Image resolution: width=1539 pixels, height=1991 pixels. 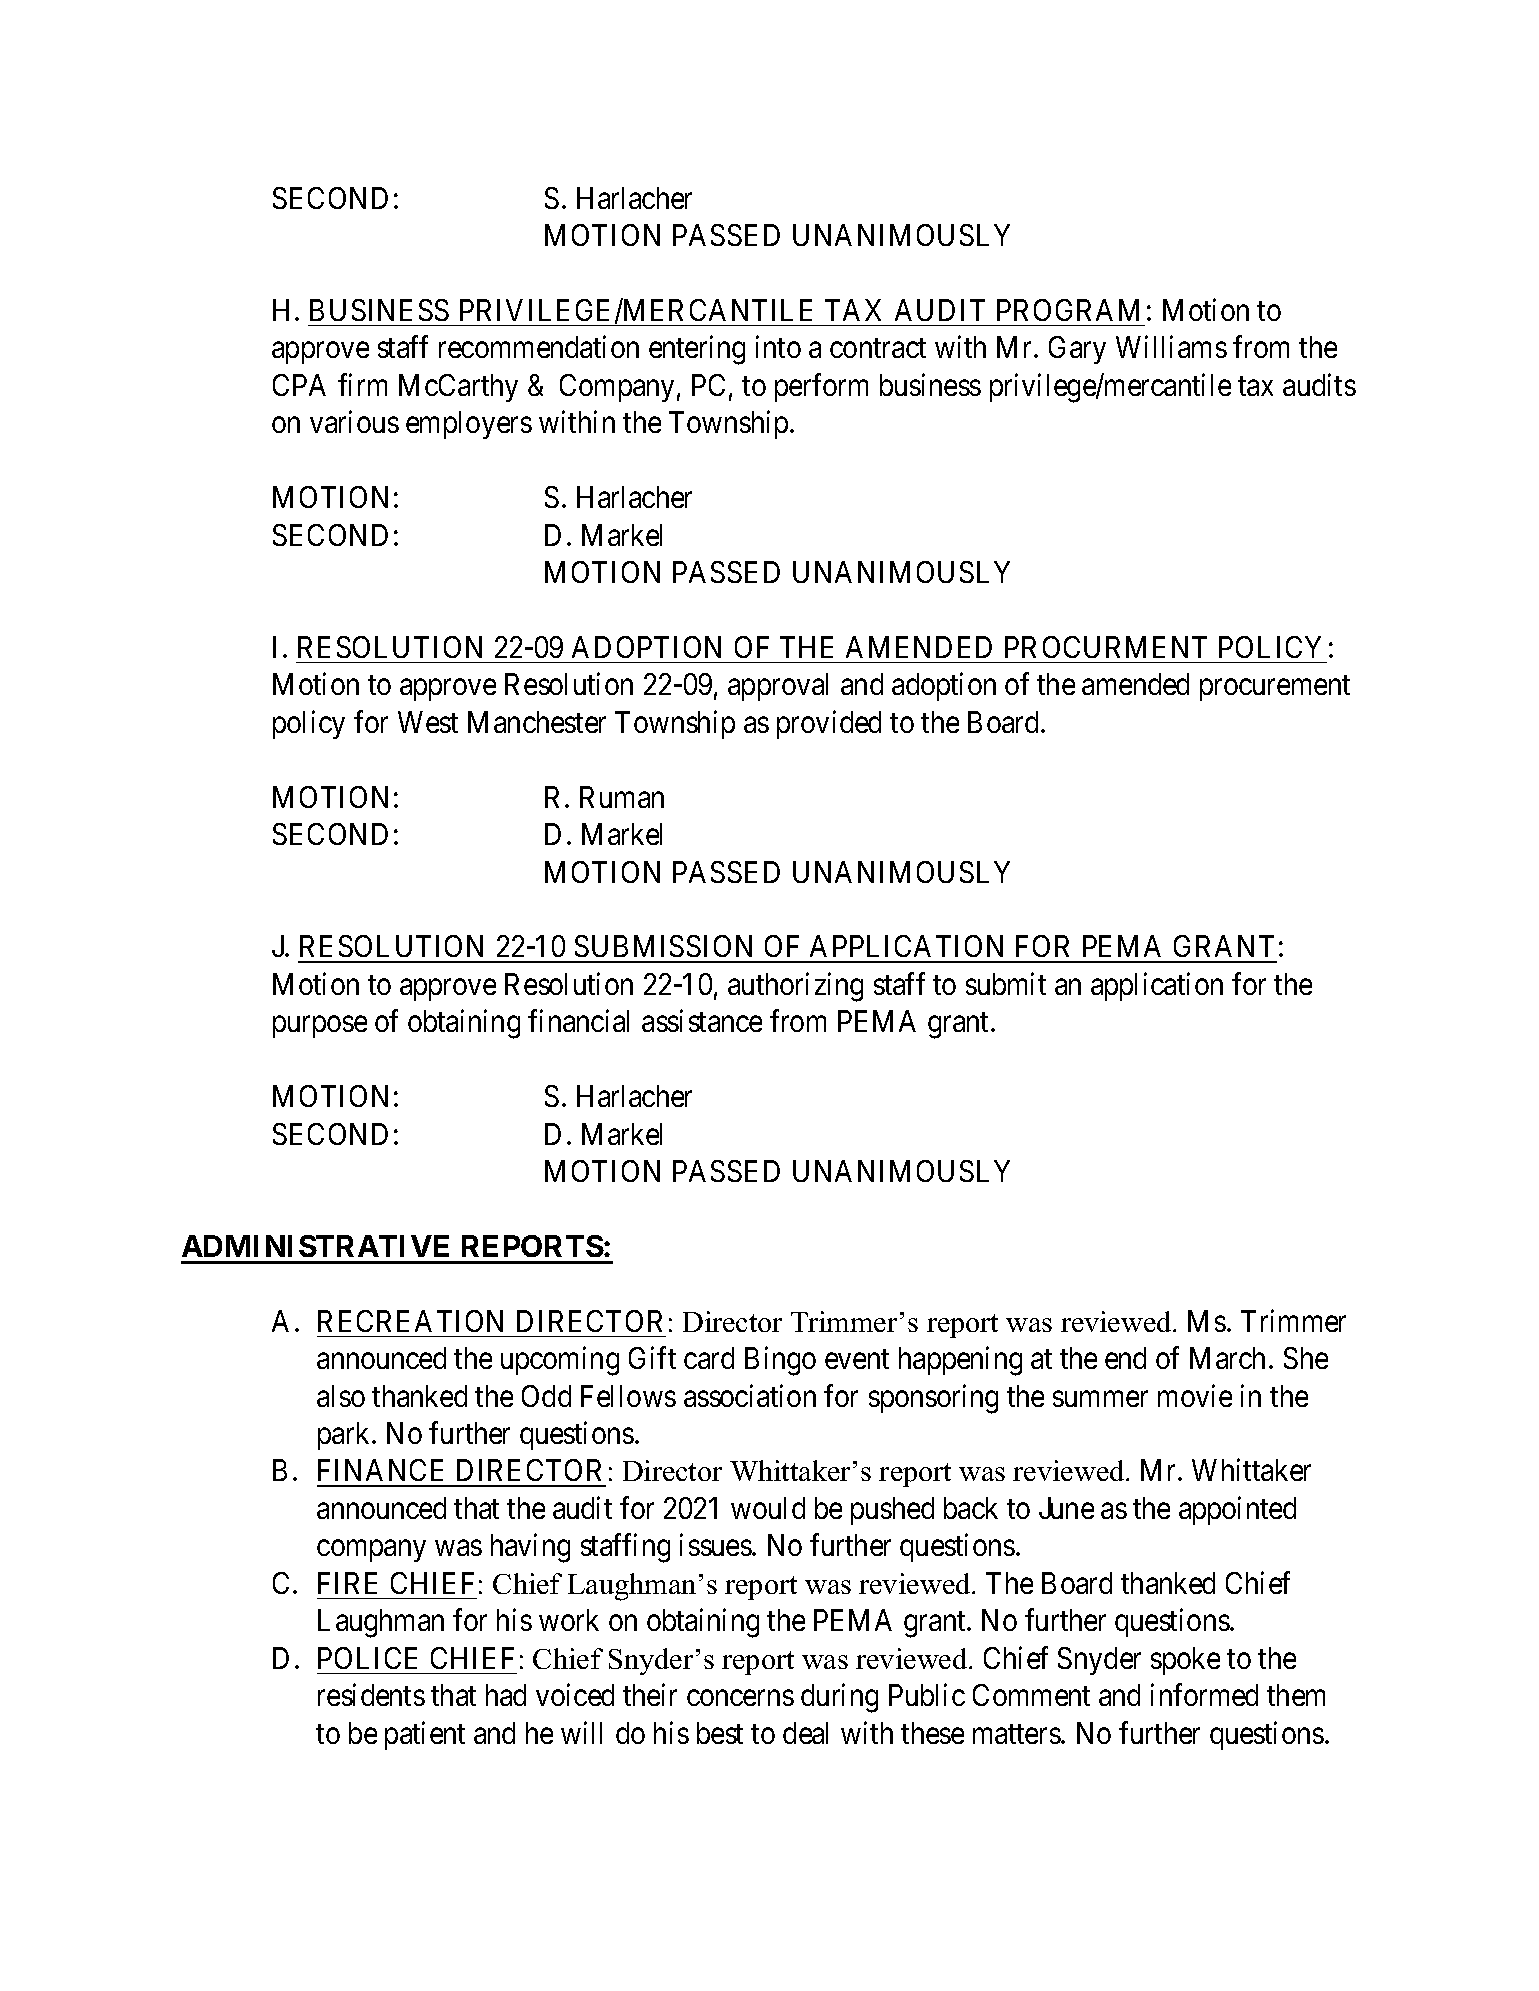 I want to click on residents, so click(x=371, y=1695).
